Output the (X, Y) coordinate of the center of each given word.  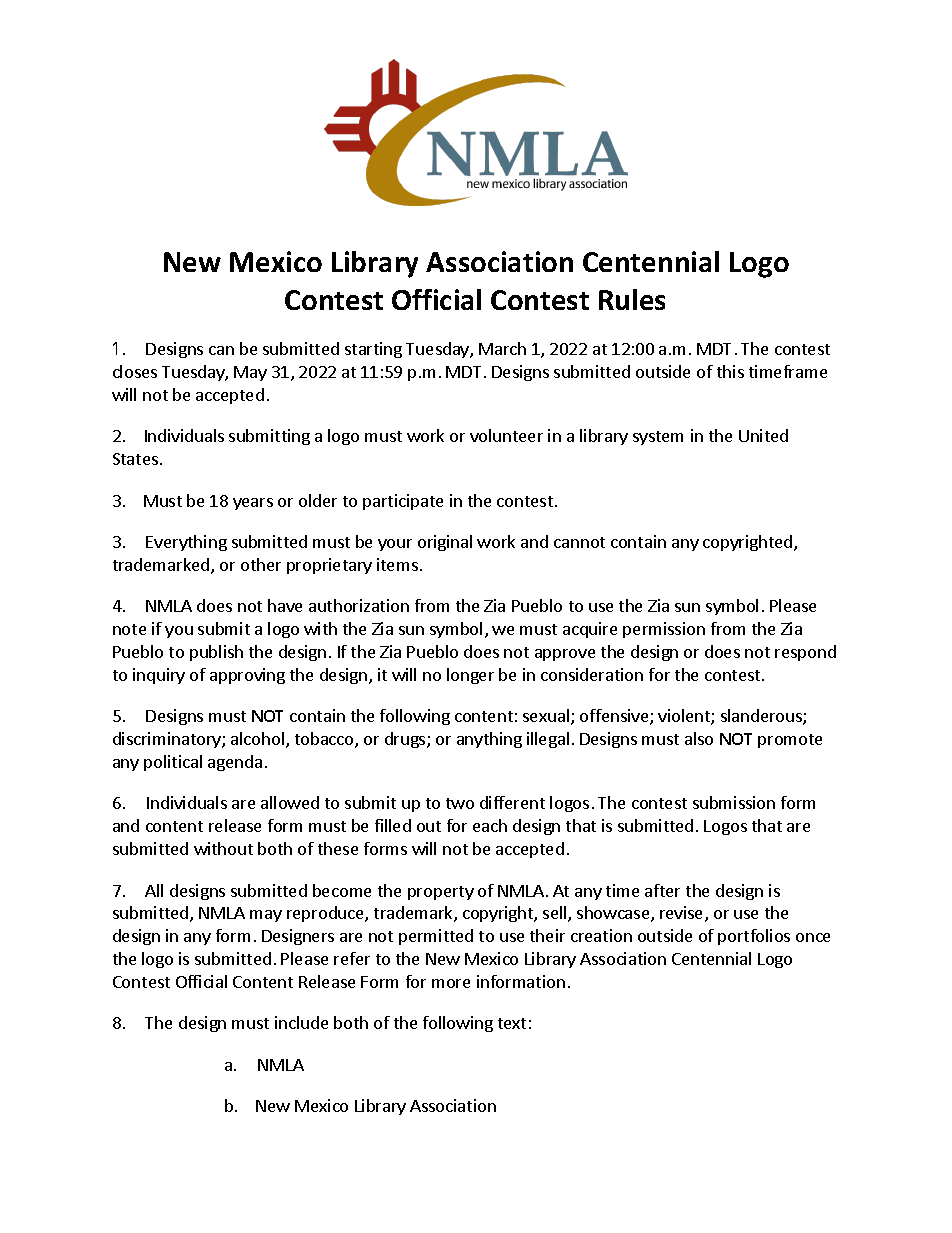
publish (216, 653)
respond (805, 653)
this (730, 371)
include (301, 1022)
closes (135, 371)
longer (470, 676)
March (502, 348)
